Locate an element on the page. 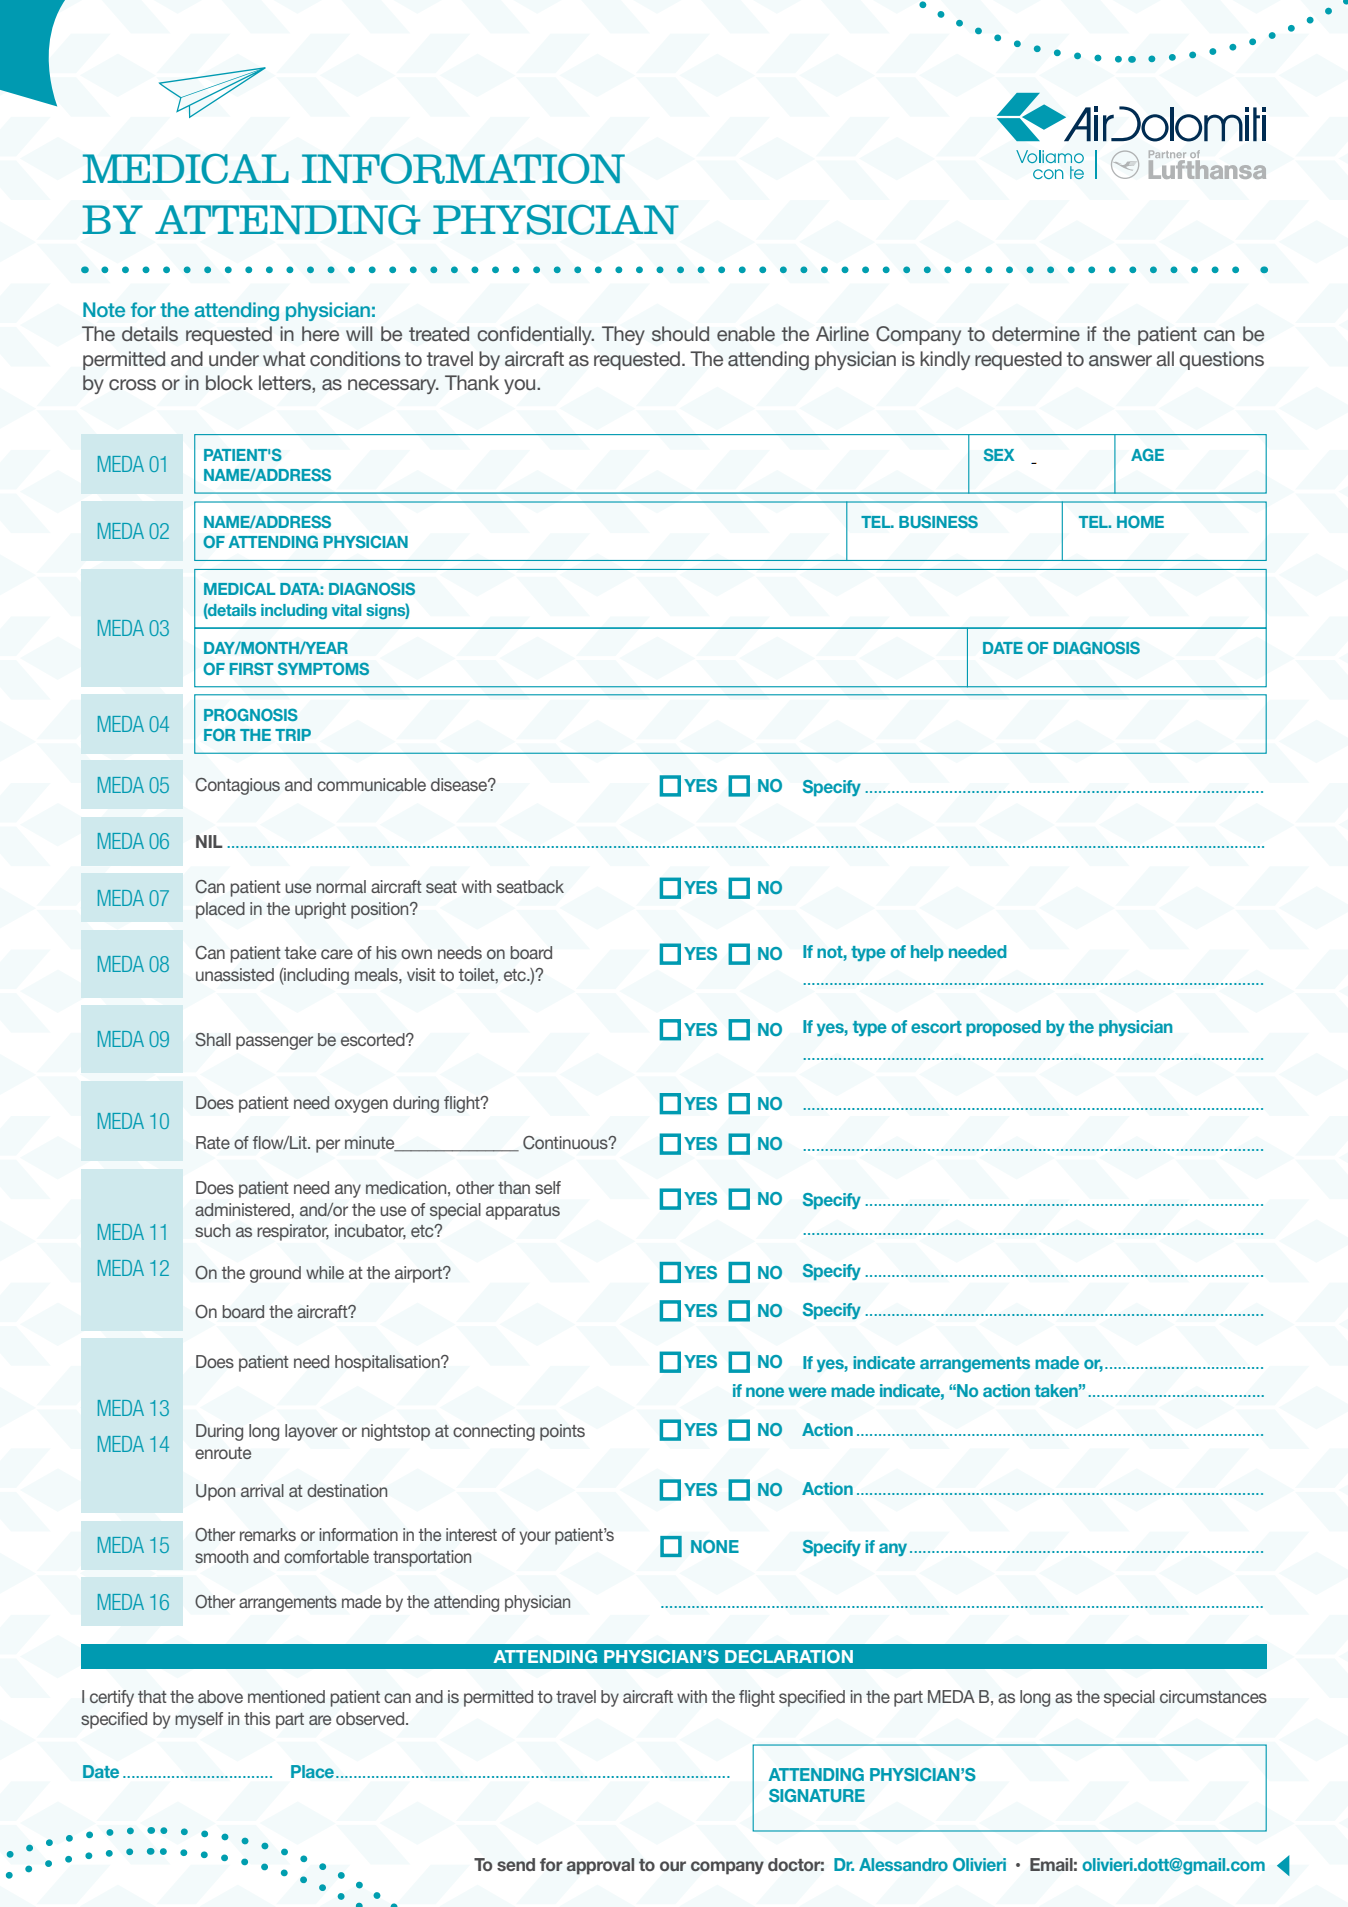 This document has width=1348, height=1907. proposed is located at coordinates (1003, 1028).
